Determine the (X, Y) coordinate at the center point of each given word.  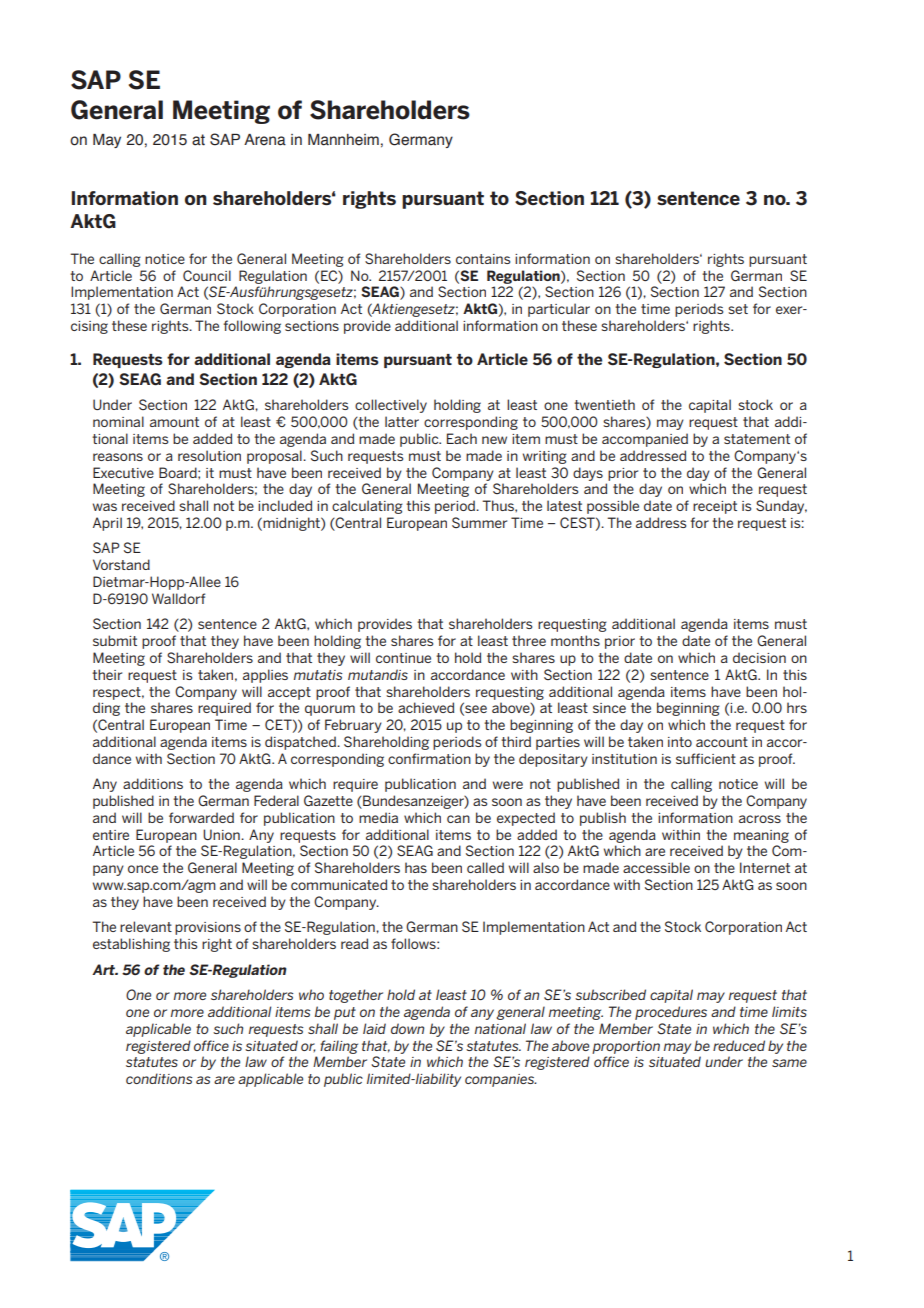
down (407, 1028)
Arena (265, 140)
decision (759, 657)
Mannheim (343, 140)
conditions (159, 1078)
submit (115, 640)
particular (559, 310)
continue (403, 658)
